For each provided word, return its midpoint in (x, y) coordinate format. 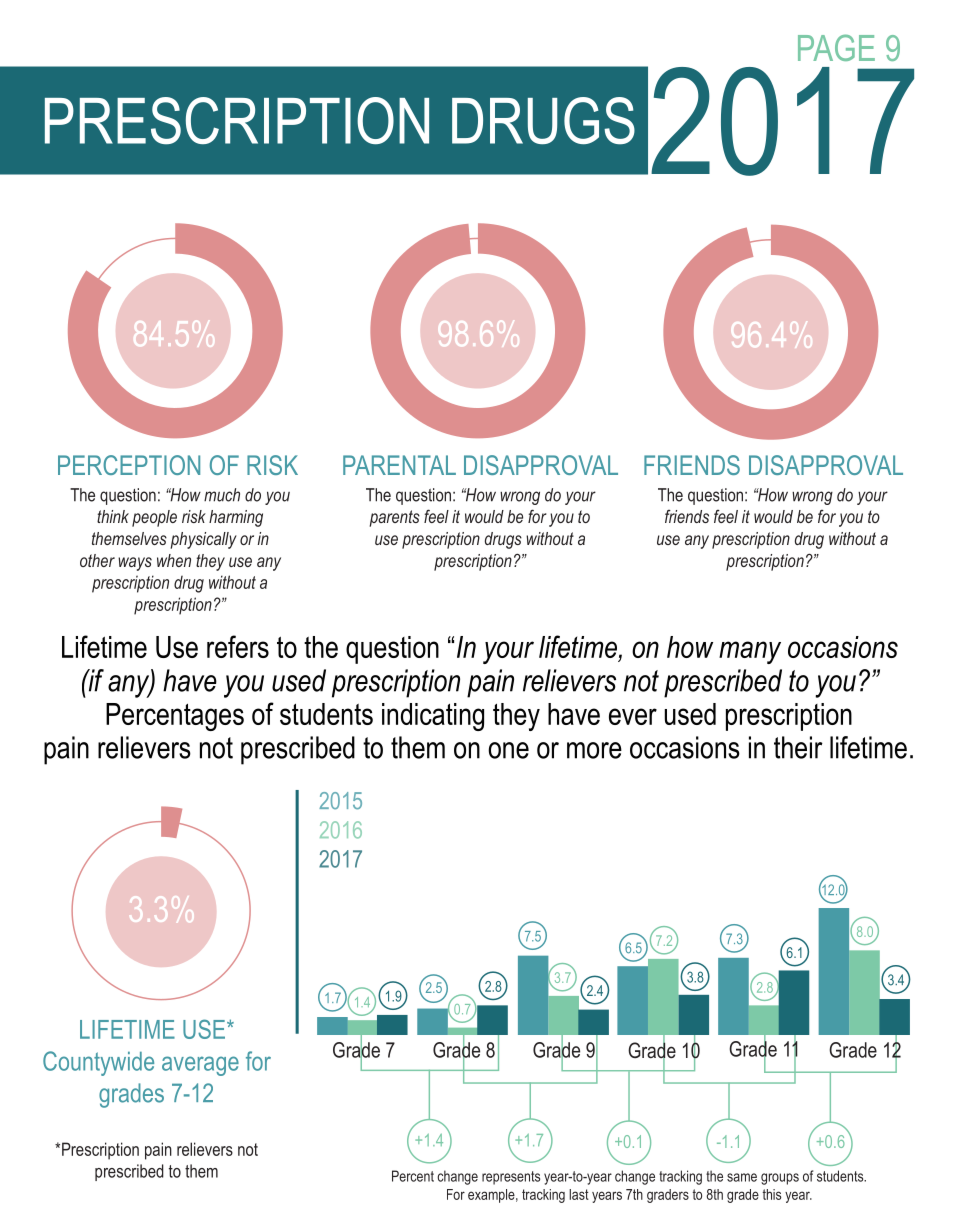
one (508, 750)
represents (511, 1178)
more (594, 750)
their (798, 747)
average (200, 1066)
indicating (433, 717)
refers (238, 646)
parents (394, 518)
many (750, 652)
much (222, 495)
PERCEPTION (129, 465)
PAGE (836, 47)
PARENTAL (399, 465)
